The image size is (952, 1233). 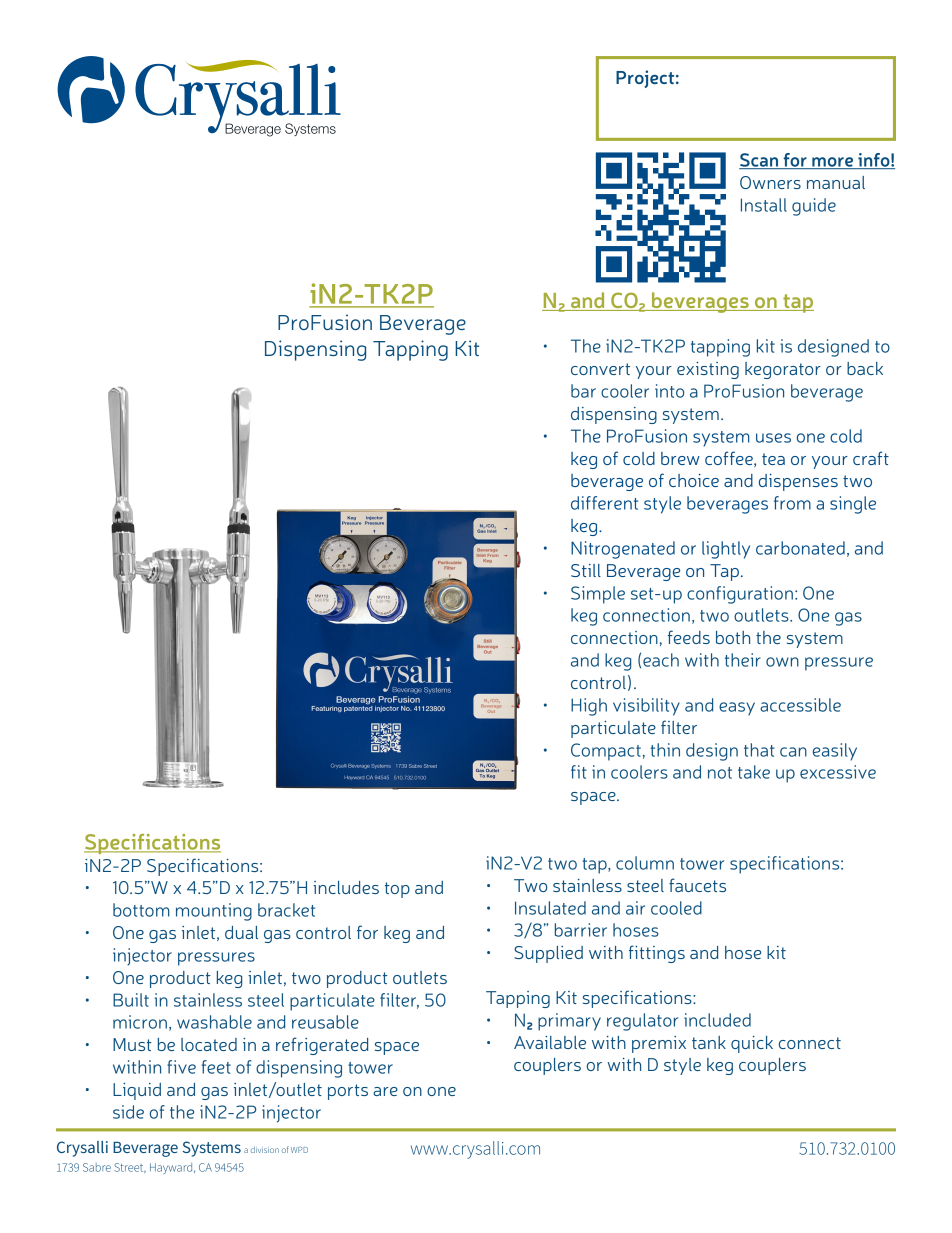 I want to click on are, so click(x=385, y=1091).
